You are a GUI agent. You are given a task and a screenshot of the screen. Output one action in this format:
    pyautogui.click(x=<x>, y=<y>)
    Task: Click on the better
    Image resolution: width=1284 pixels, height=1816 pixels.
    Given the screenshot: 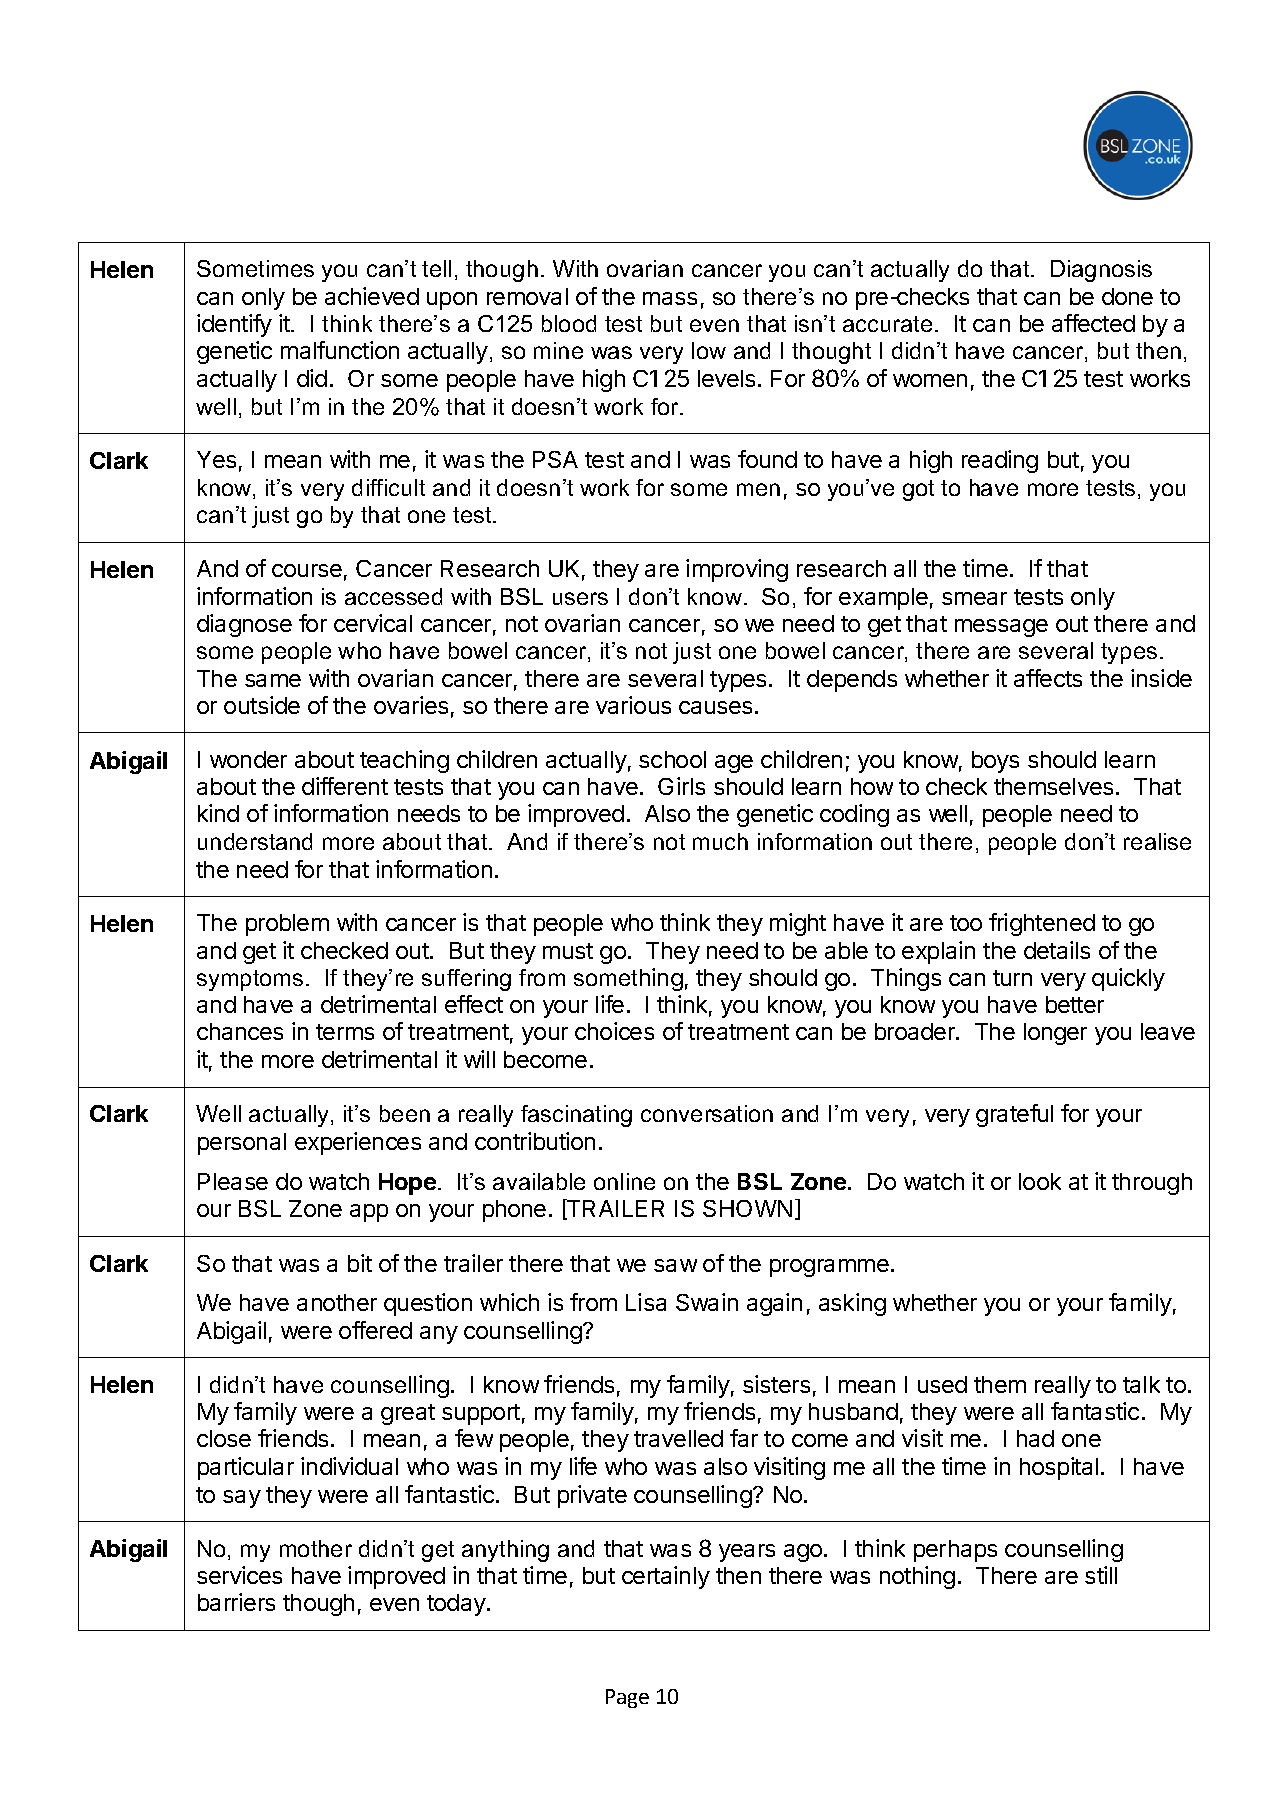 What is the action you would take?
    pyautogui.click(x=1075, y=1004)
